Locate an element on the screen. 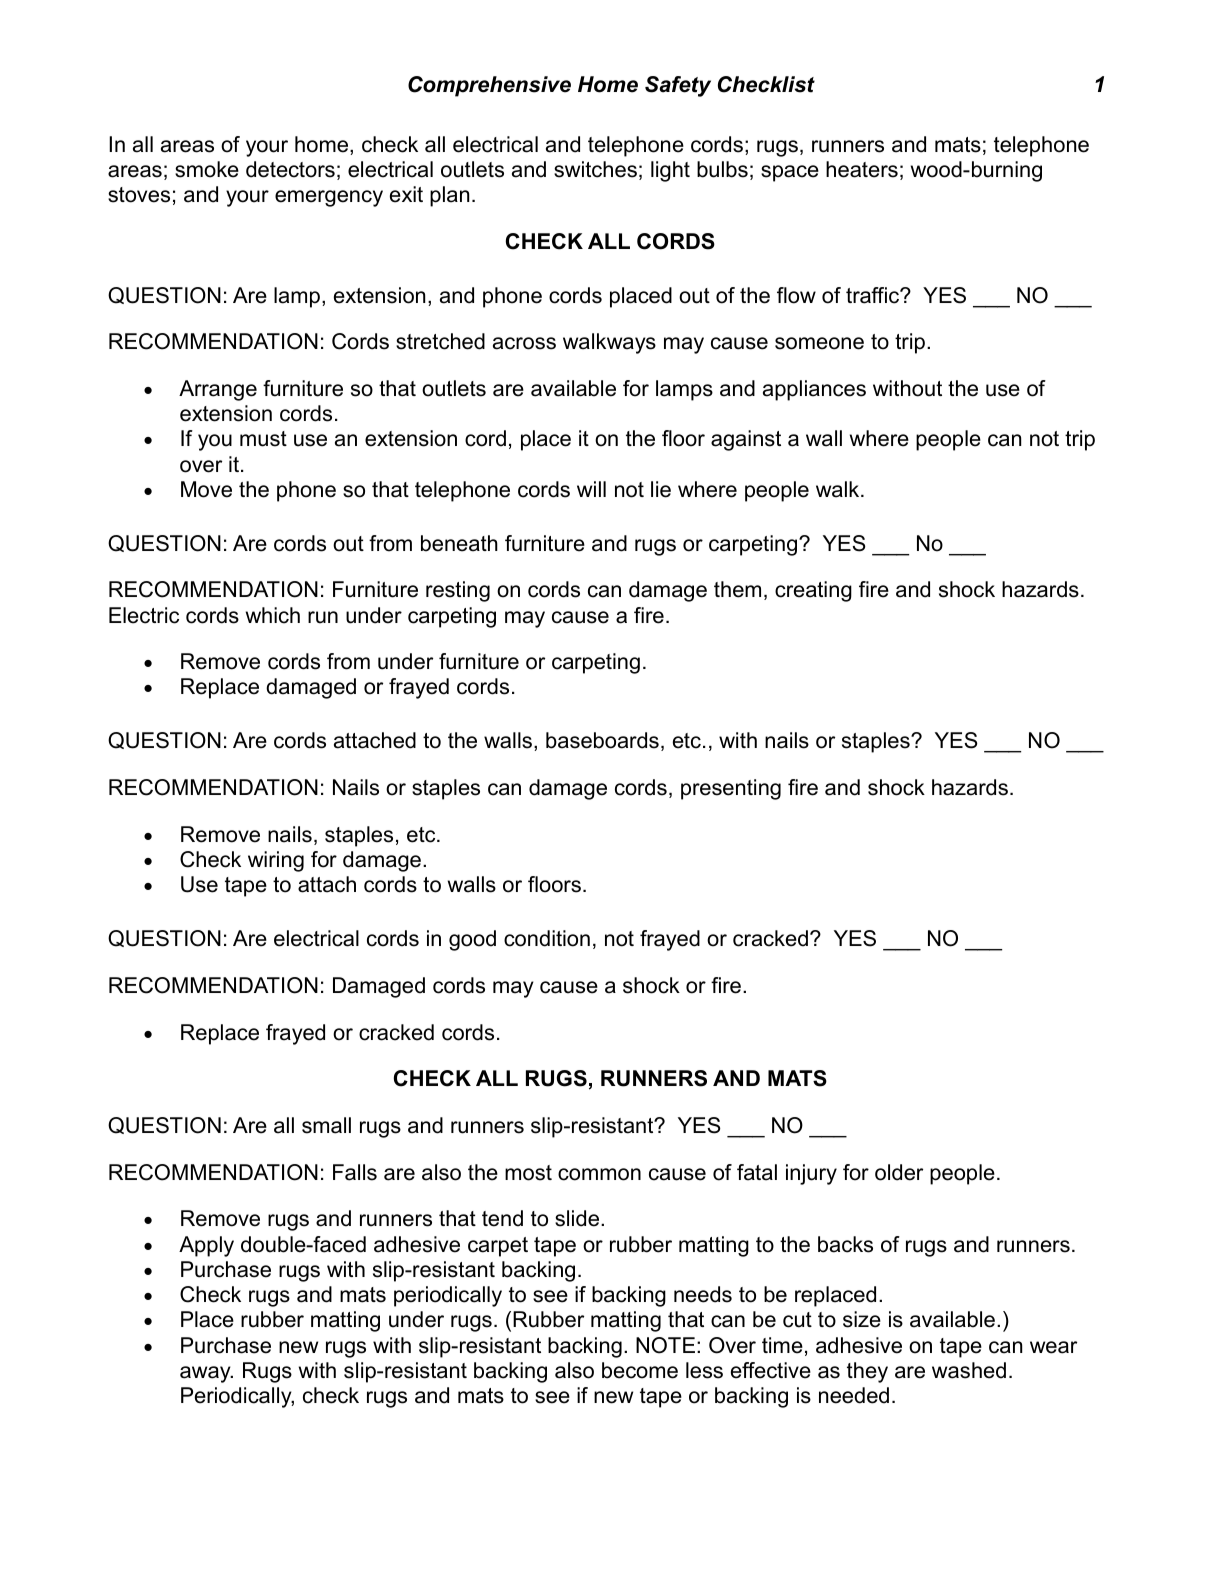 This screenshot has height=1578, width=1220. away is located at coordinates (206, 1374).
